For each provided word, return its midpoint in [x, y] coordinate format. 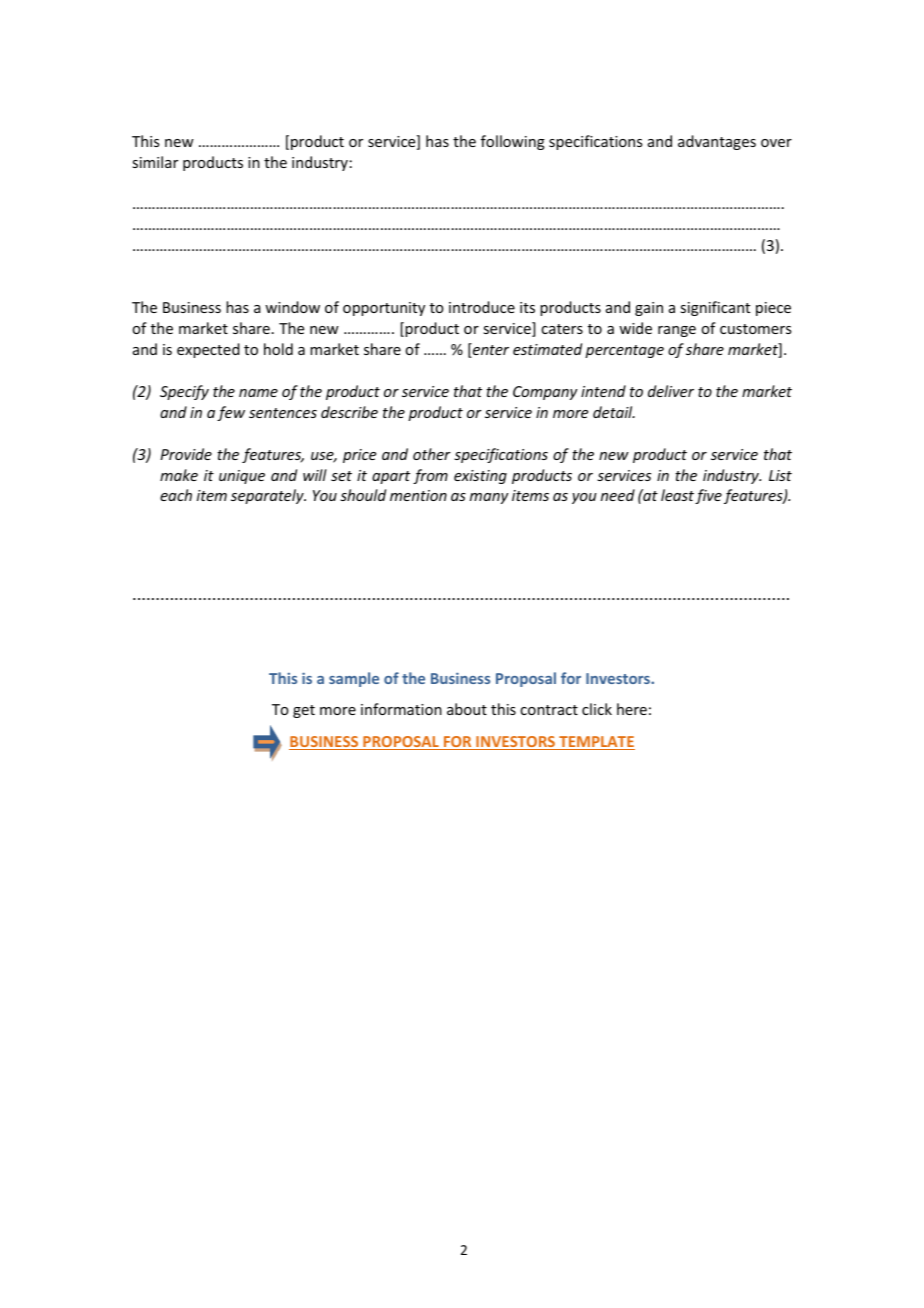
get [304, 711]
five [708, 496]
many [489, 498]
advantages [717, 142]
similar [155, 162]
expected [208, 350]
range [677, 331]
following [513, 142]
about [467, 709]
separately [268, 496]
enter [490, 350]
